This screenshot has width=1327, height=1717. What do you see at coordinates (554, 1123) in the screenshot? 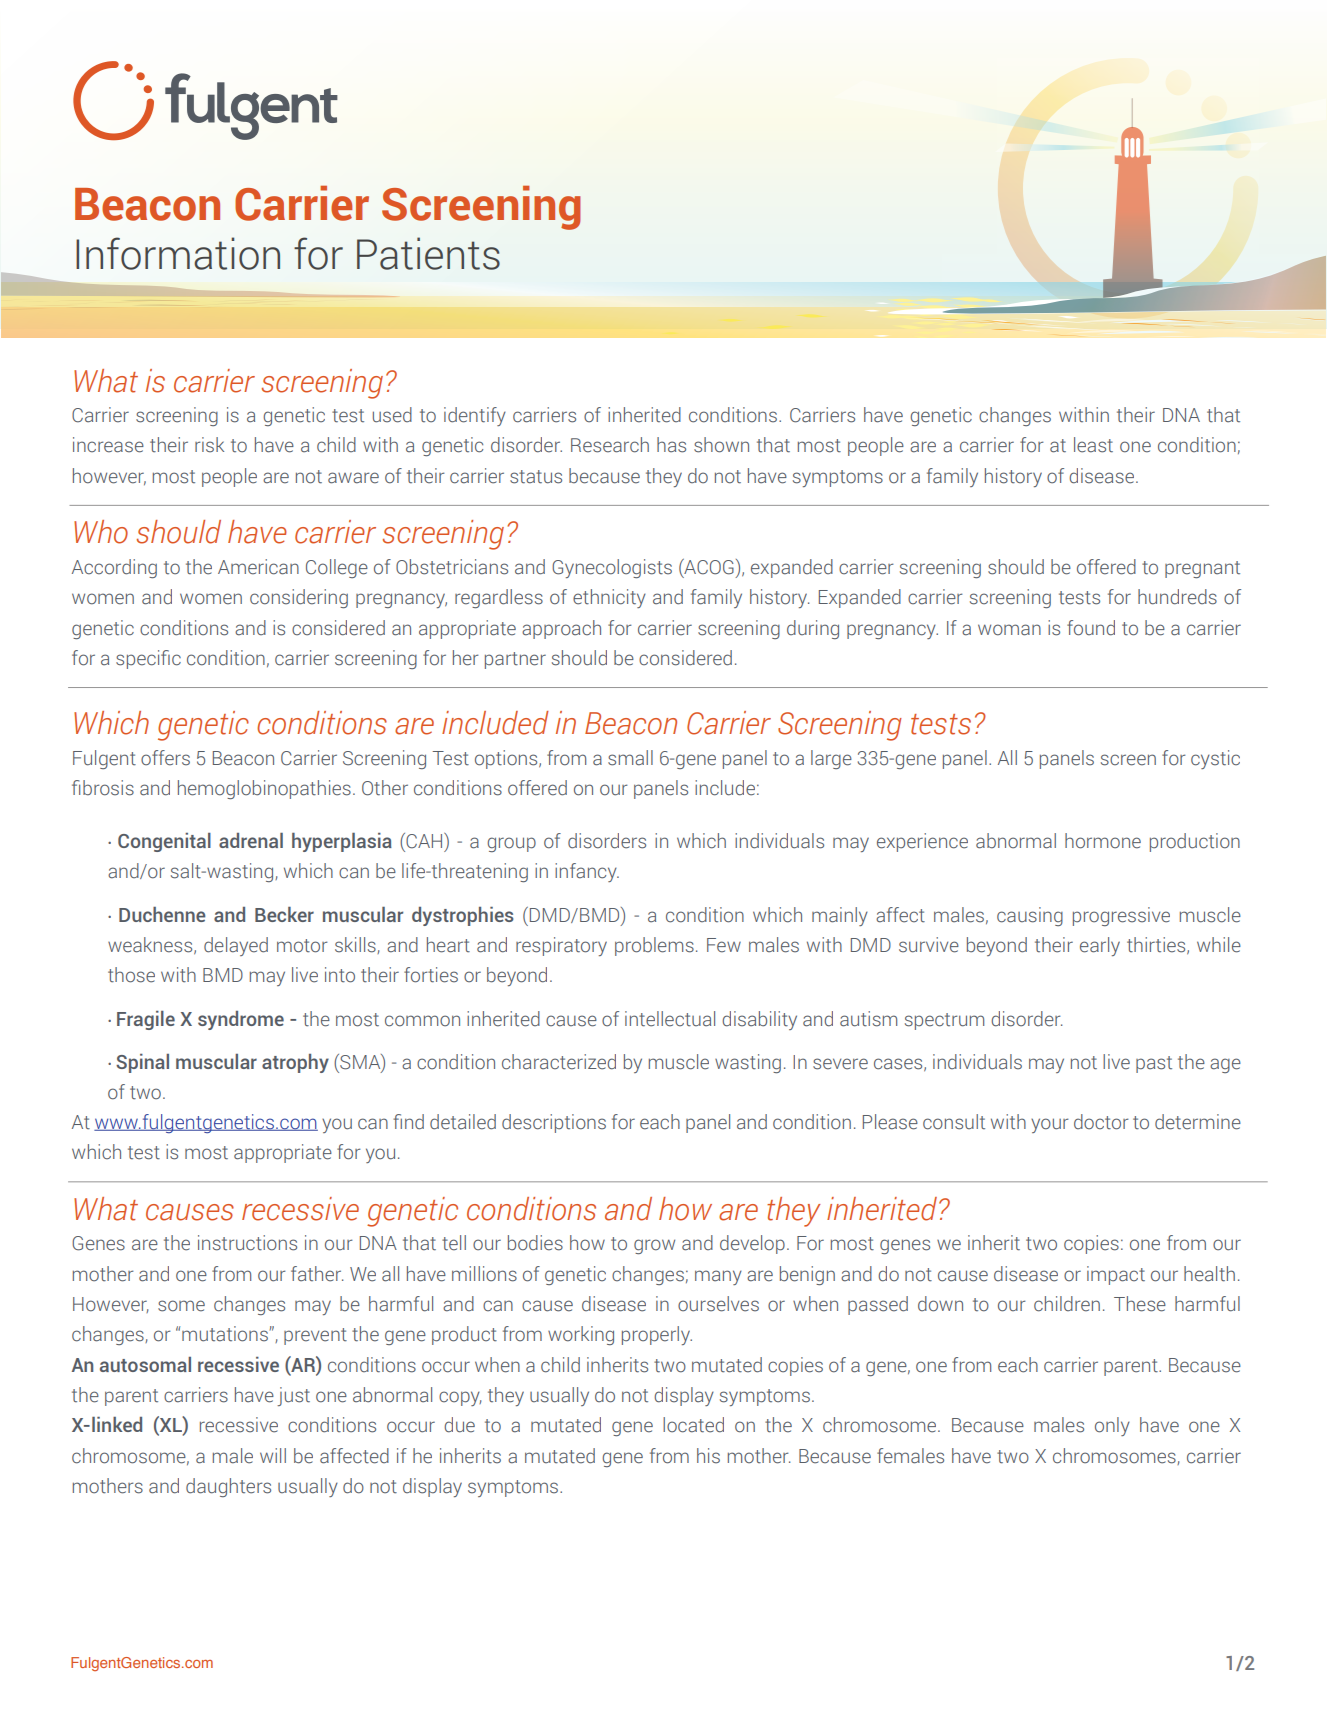
I see `descriptions` at bounding box center [554, 1123].
